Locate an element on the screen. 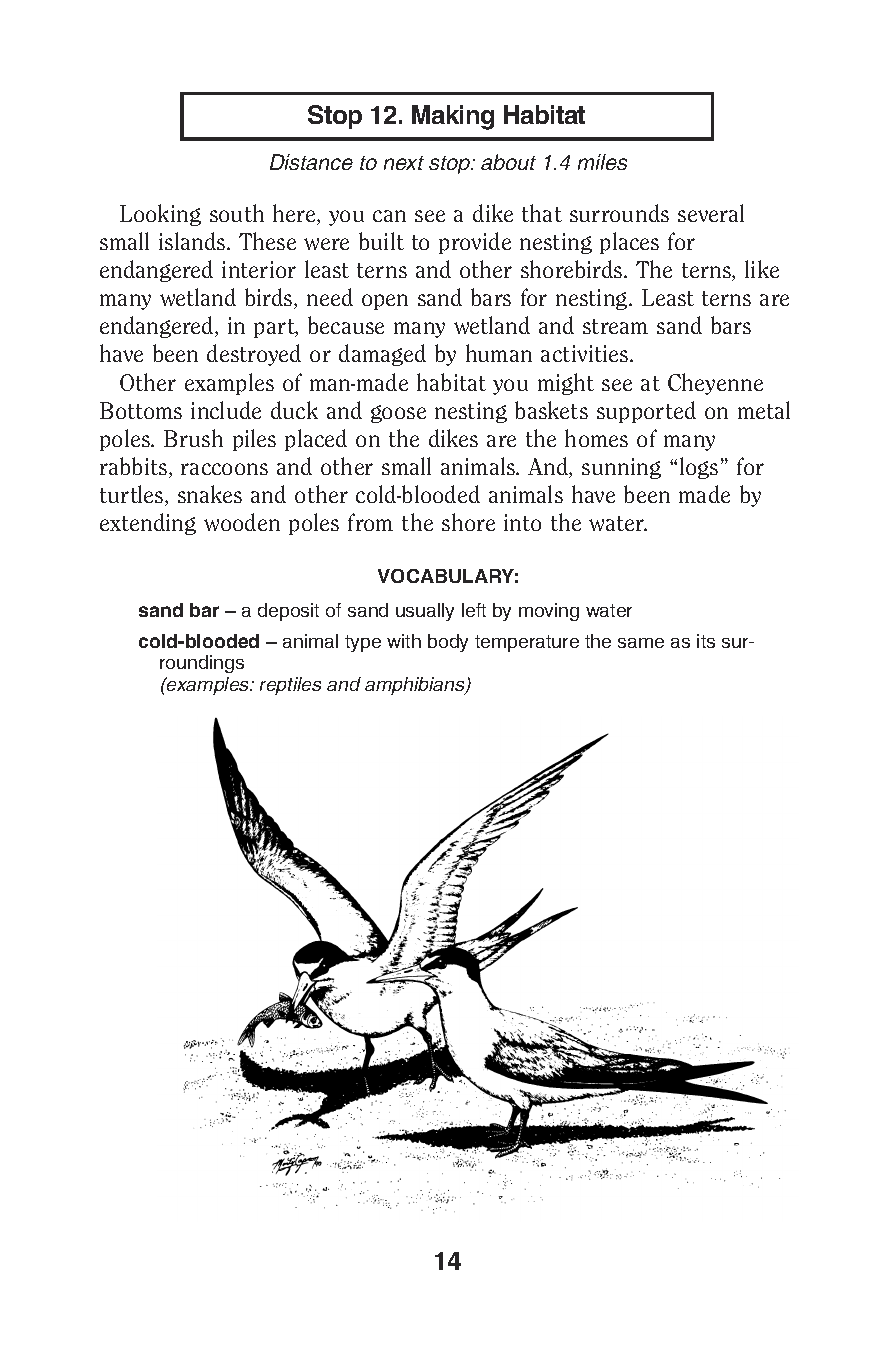 Image resolution: width=896 pixels, height=1364 pixels. into is located at coordinates (522, 522).
